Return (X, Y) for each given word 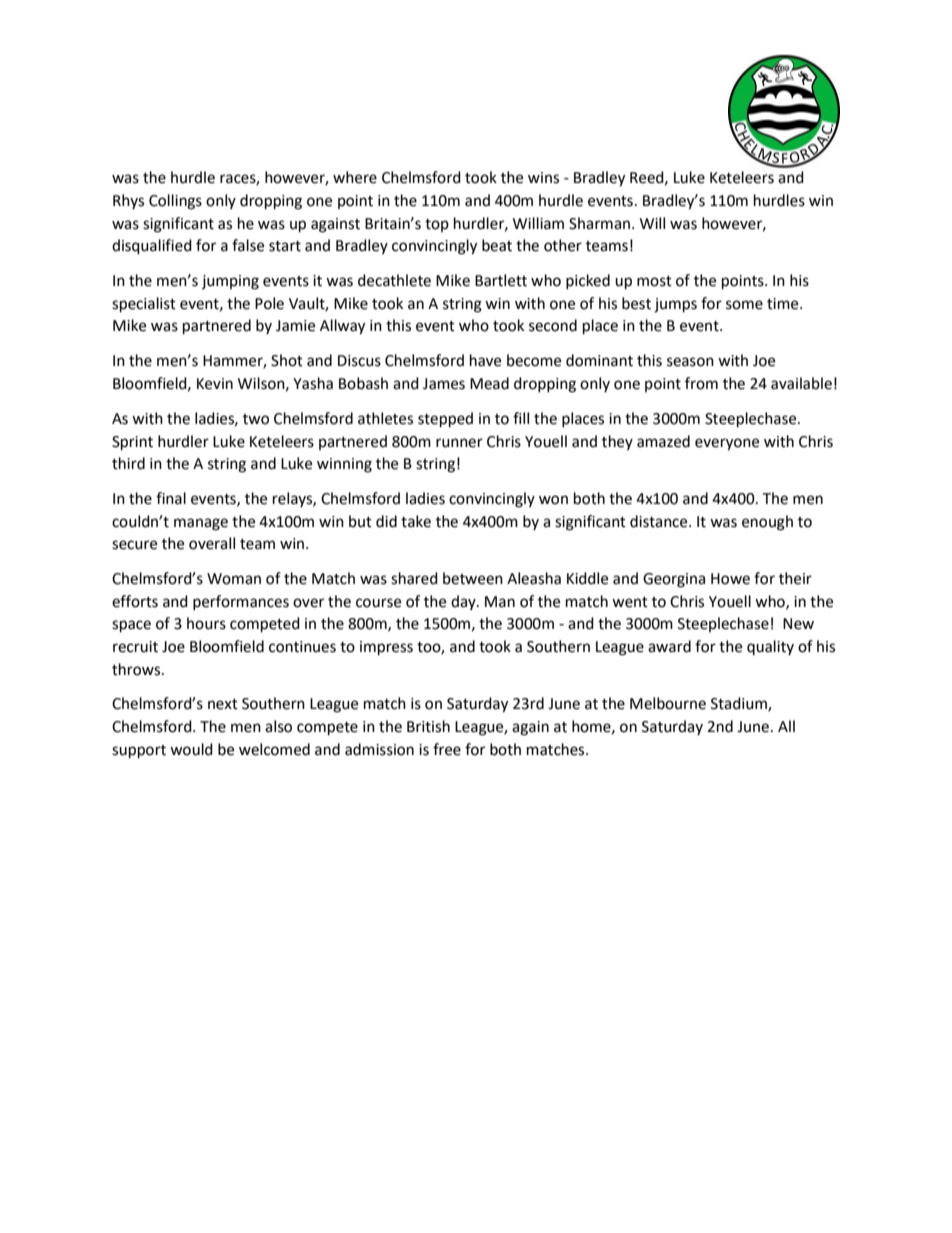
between (473, 578)
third (128, 463)
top (437, 225)
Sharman (601, 223)
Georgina (674, 580)
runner (459, 443)
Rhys (128, 201)
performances (241, 602)
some (744, 305)
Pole (269, 303)
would (191, 749)
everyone (727, 444)
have (485, 360)
